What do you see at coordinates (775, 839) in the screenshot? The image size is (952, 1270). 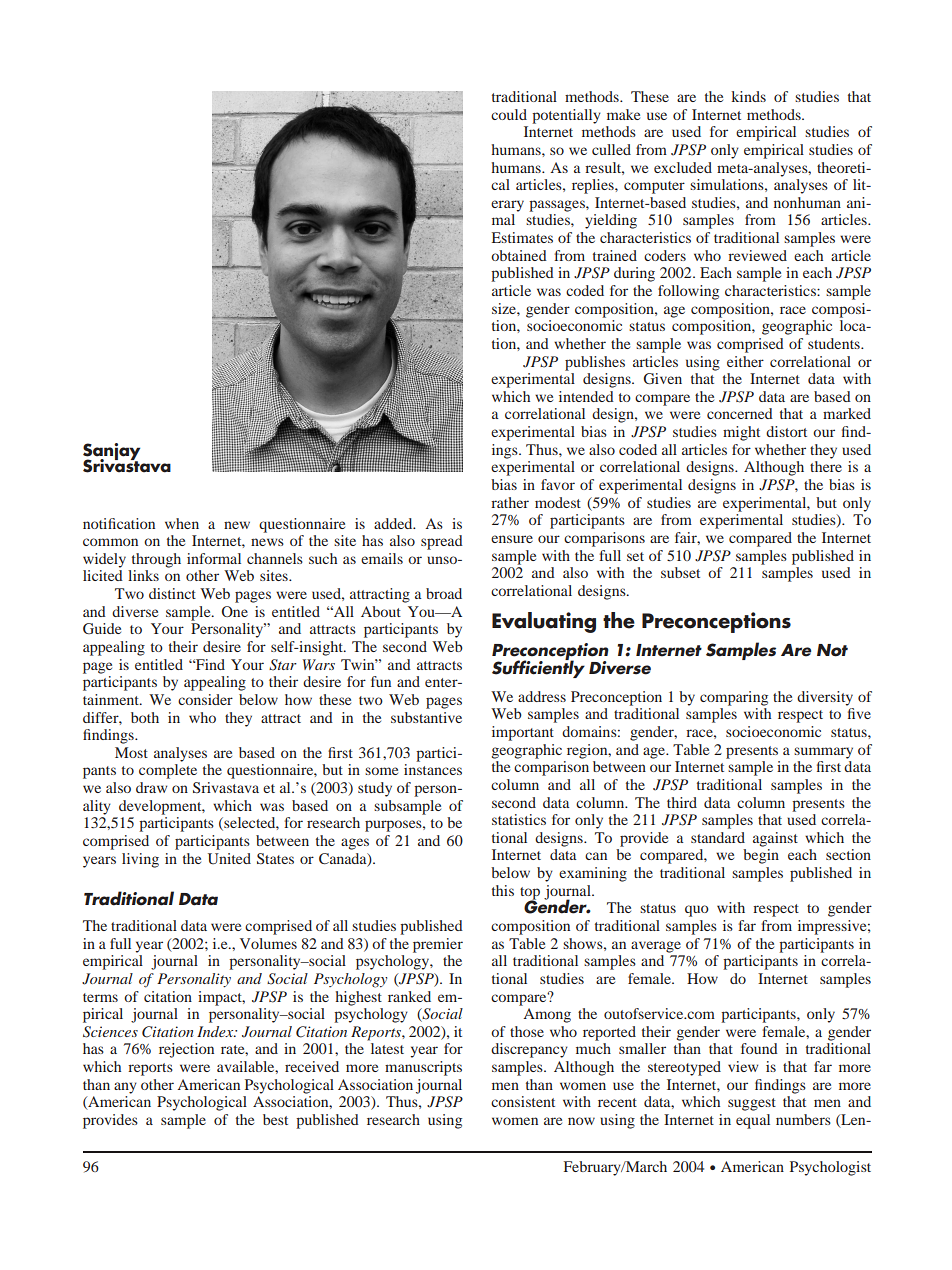 I see `against` at bounding box center [775, 839].
